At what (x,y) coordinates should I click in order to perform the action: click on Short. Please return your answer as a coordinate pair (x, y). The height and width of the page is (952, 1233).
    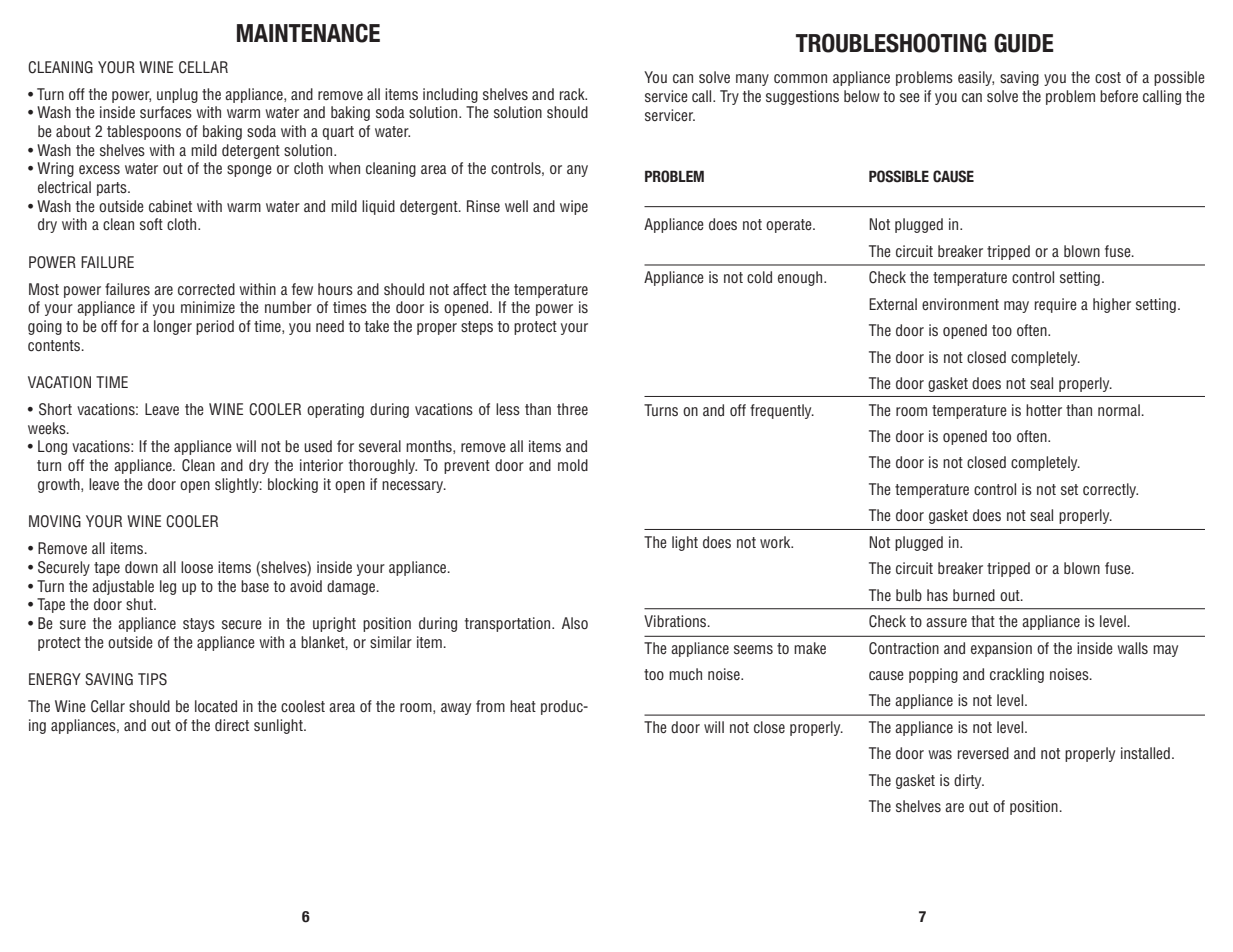
    Looking at the image, I should click on (55, 409).
